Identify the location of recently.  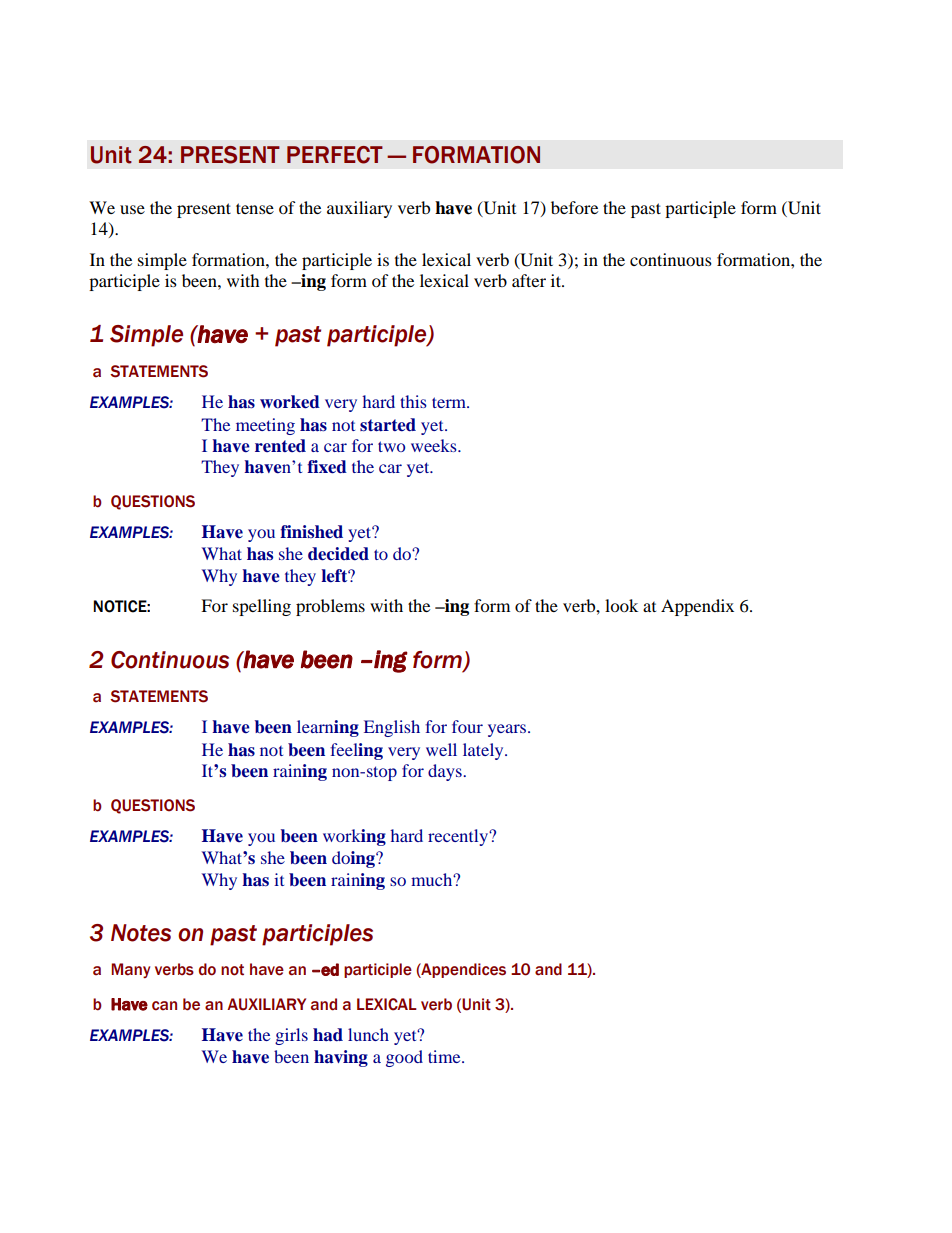
(459, 837).
